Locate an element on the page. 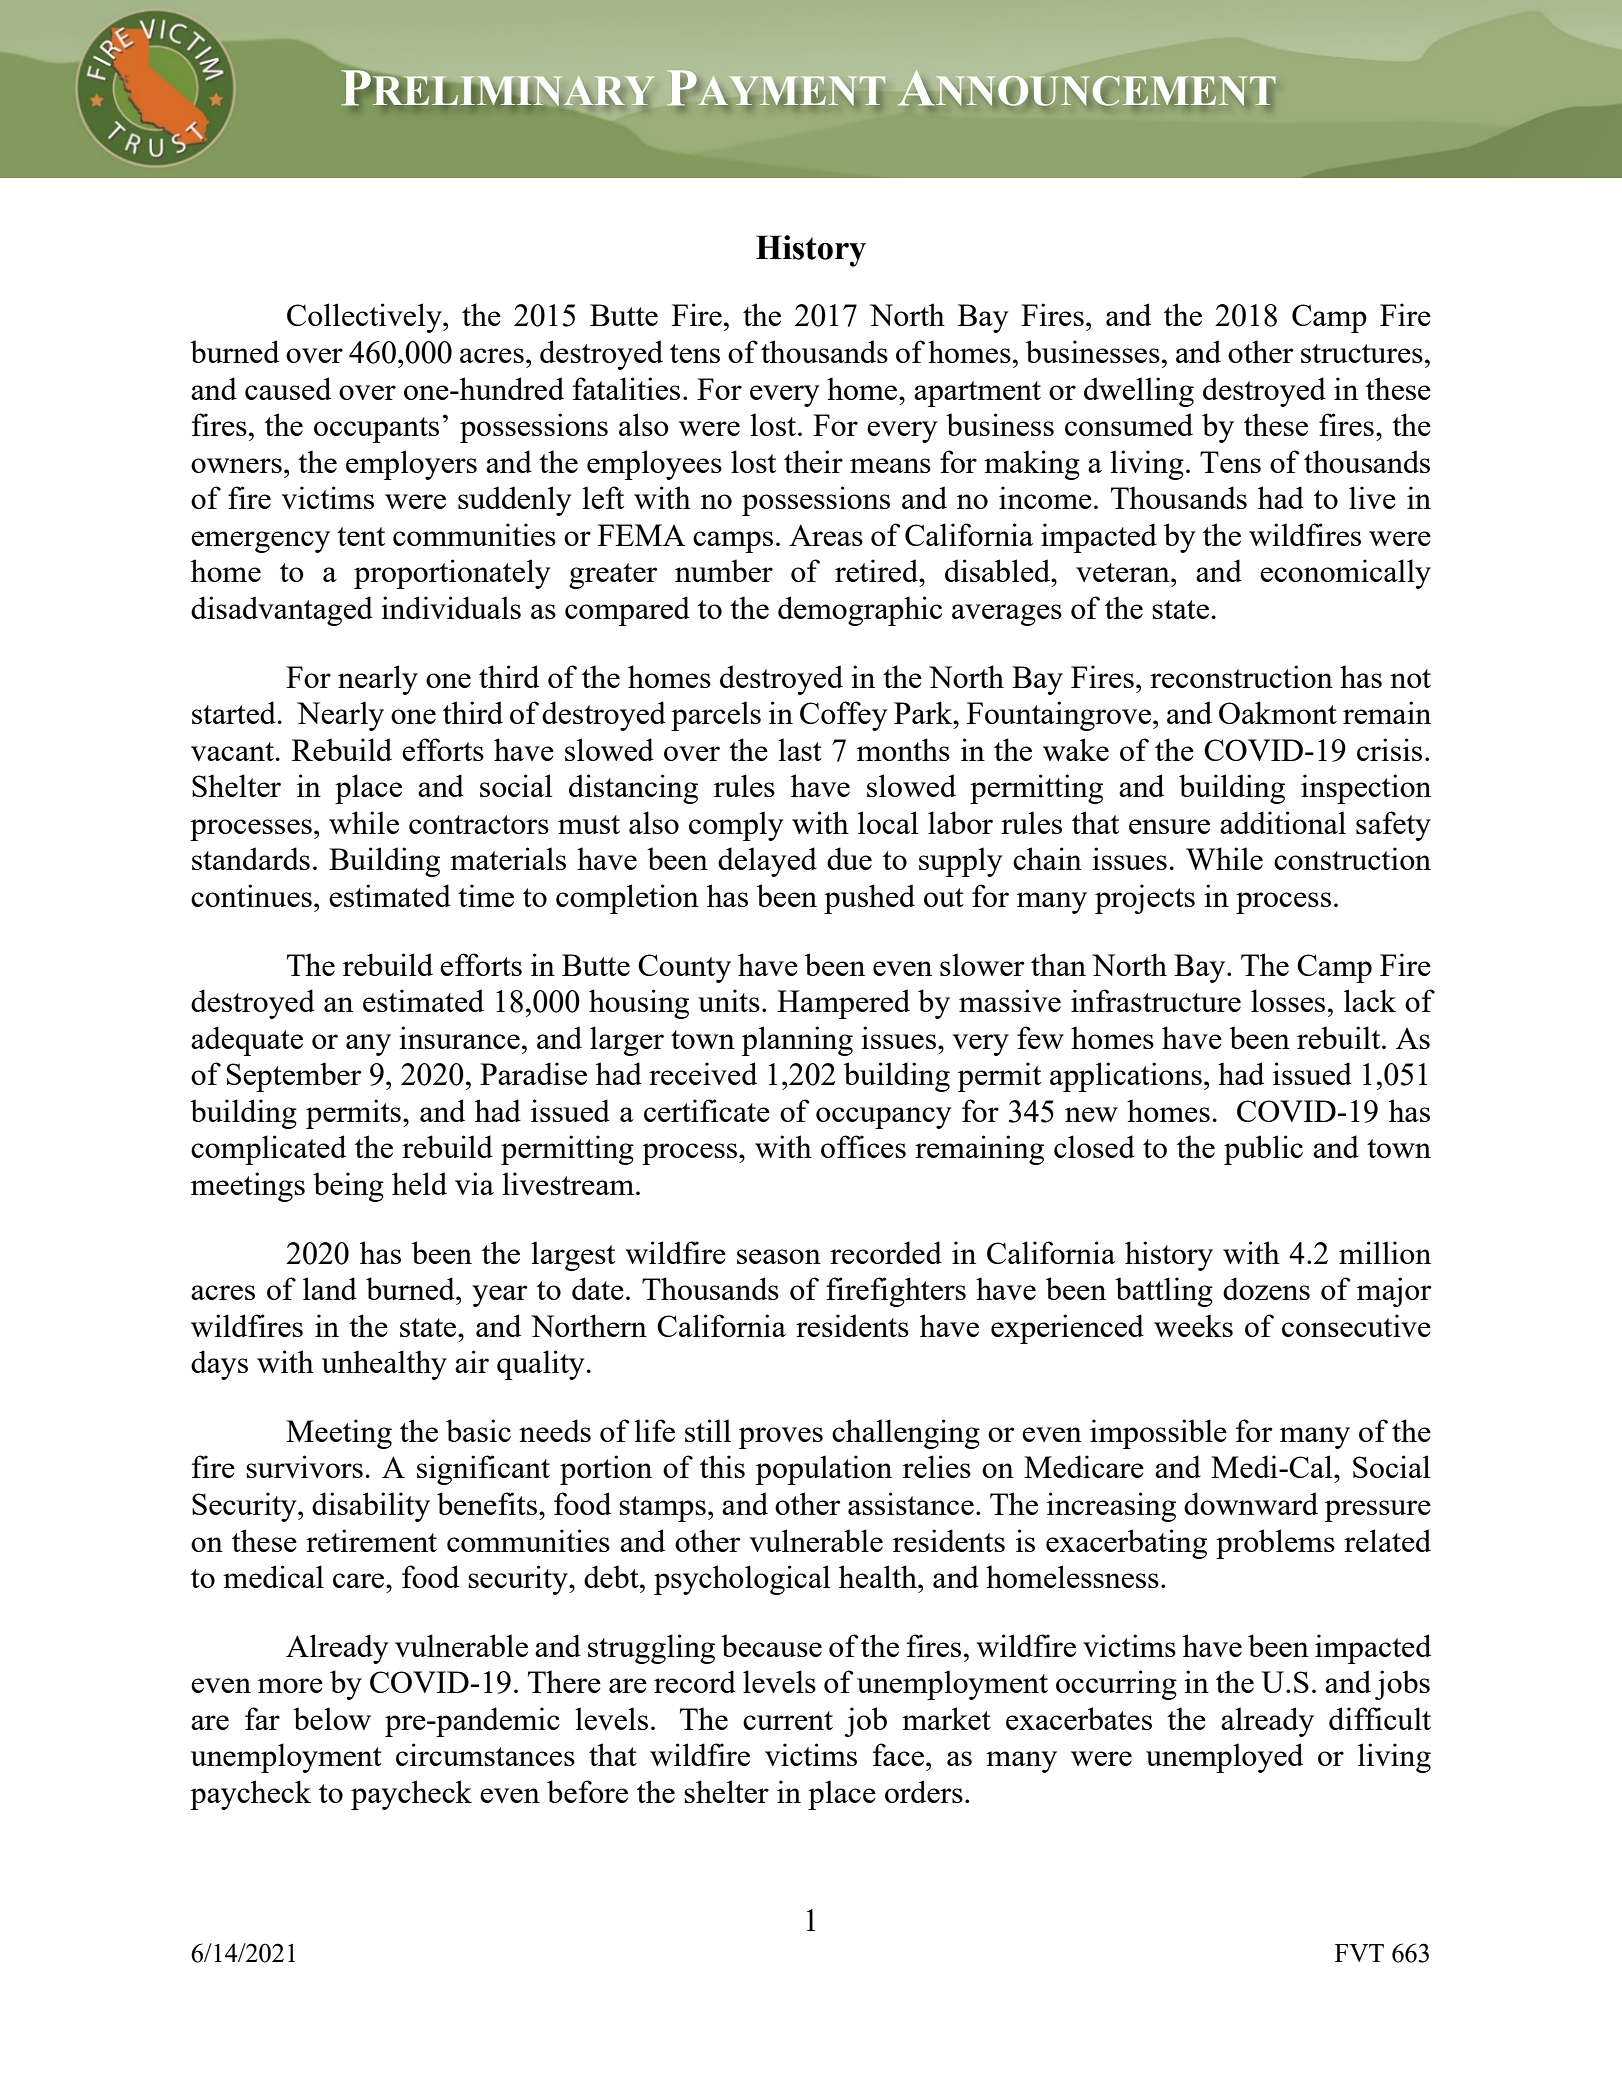  land is located at coordinates (330, 1288).
